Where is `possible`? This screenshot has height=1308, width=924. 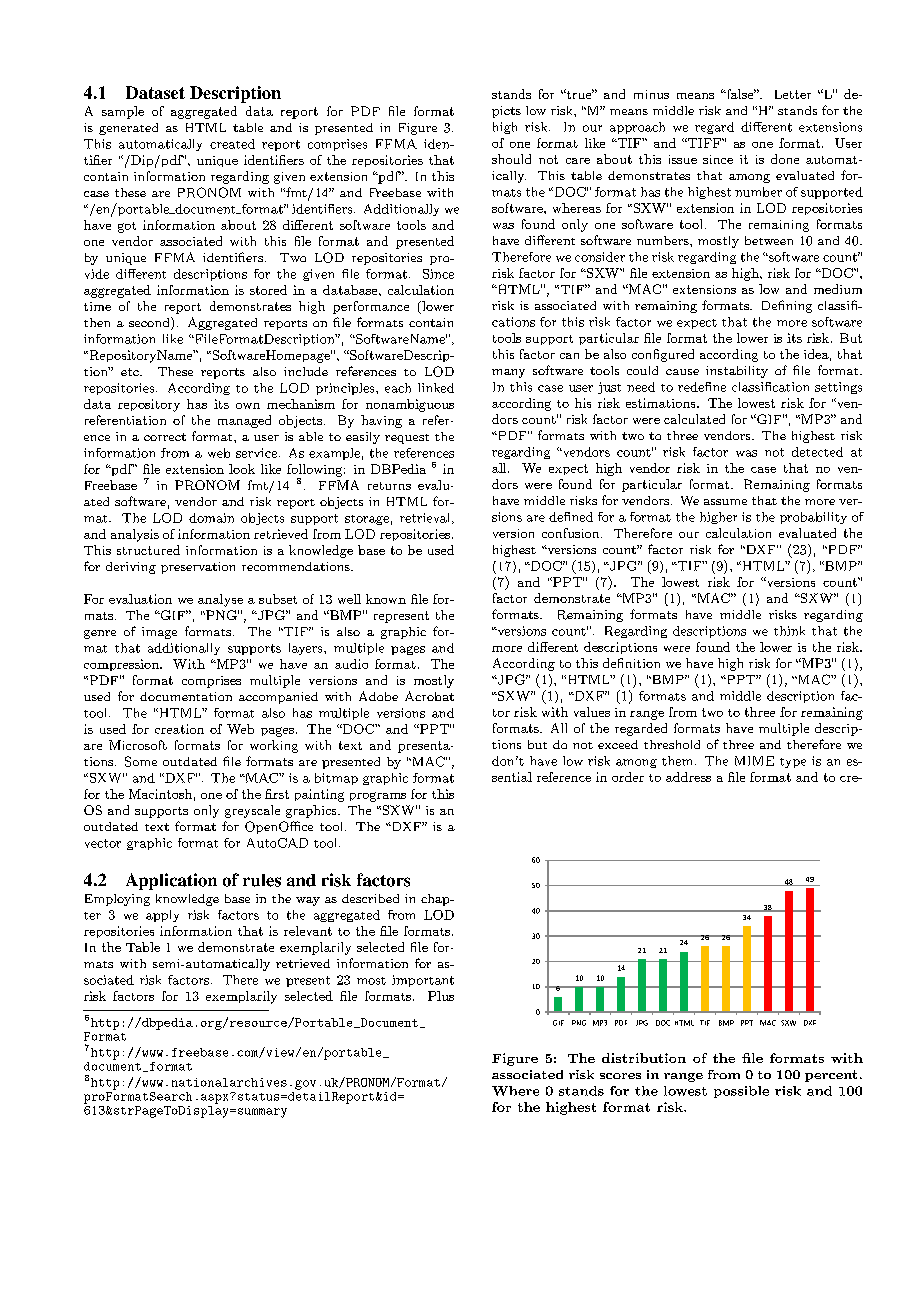
possible is located at coordinates (741, 1092).
